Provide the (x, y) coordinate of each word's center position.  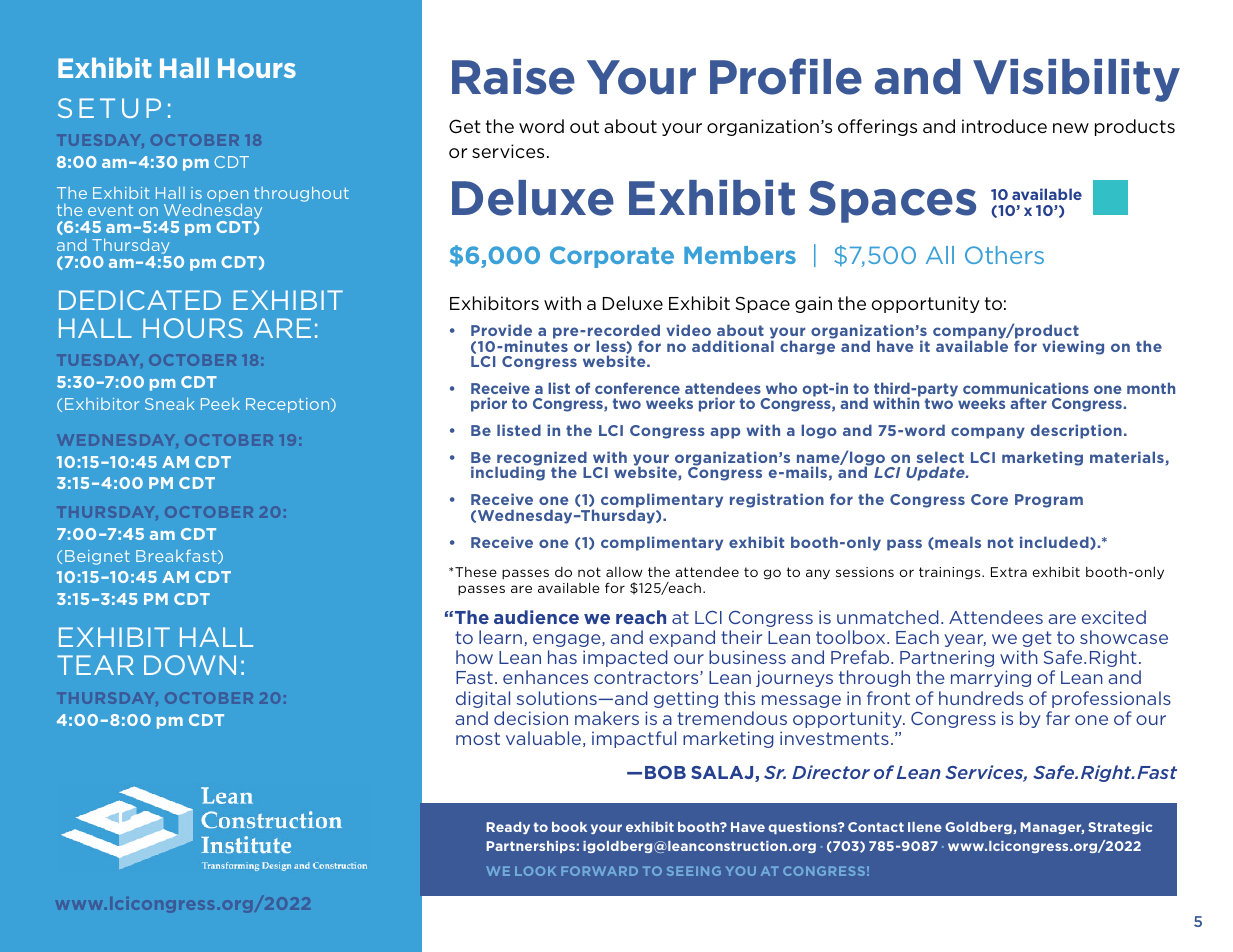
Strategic (1120, 828)
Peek (220, 404)
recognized (541, 459)
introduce (1004, 126)
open (228, 197)
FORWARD (599, 871)
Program (1049, 501)
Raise (513, 77)
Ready (508, 828)
